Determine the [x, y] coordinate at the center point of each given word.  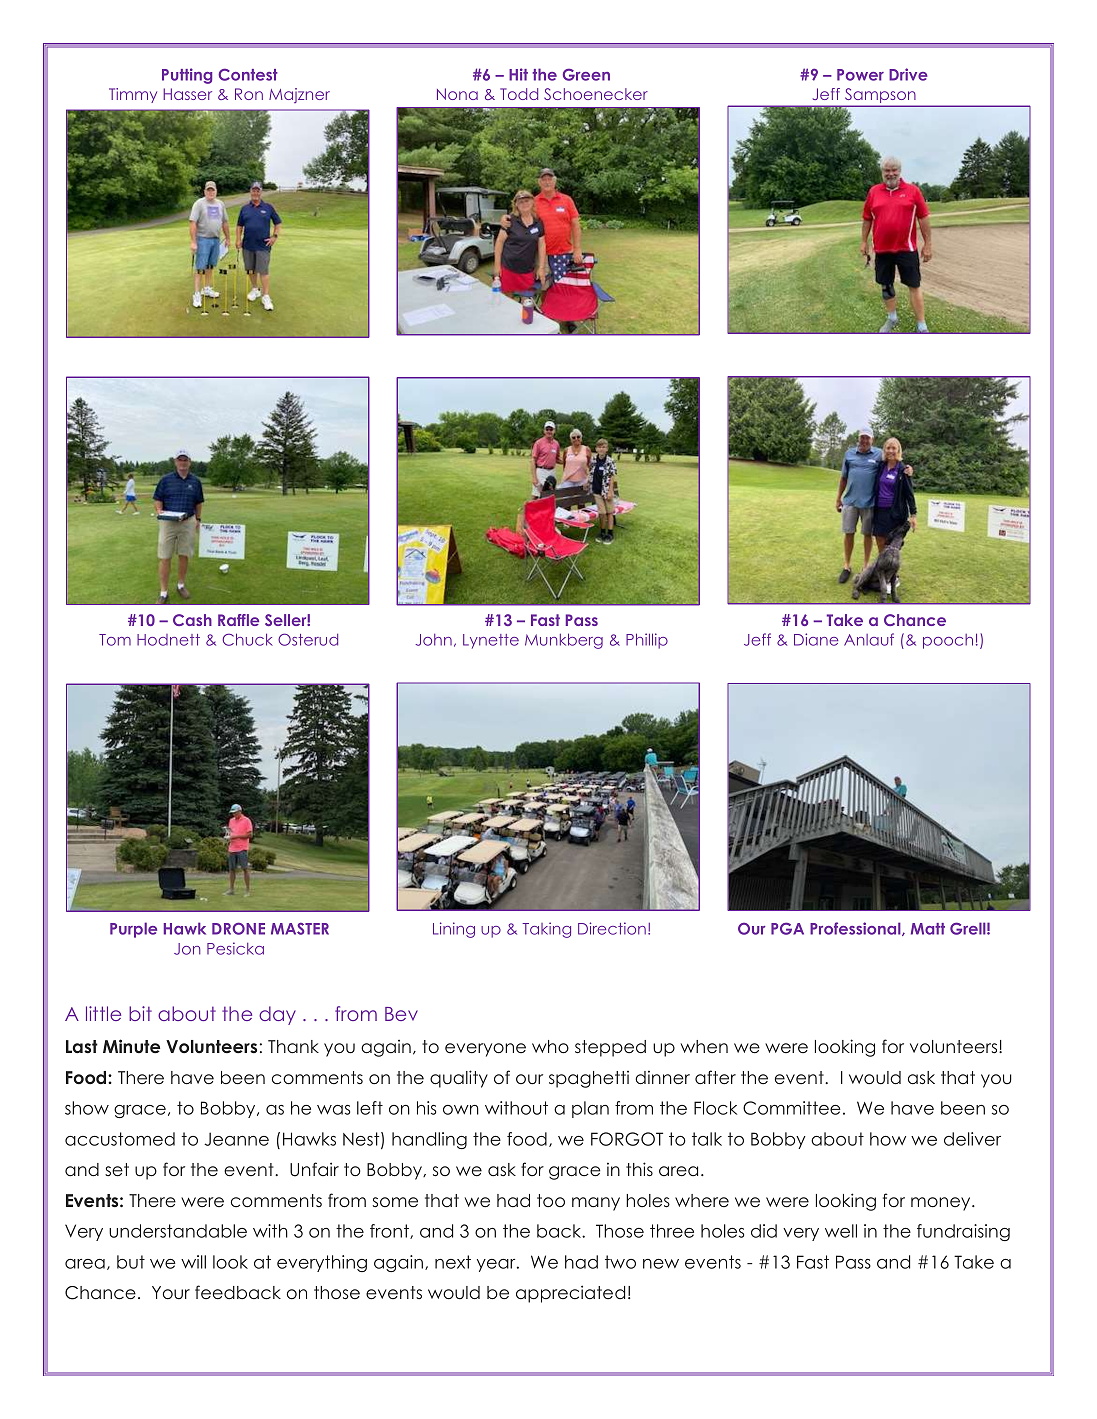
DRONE [238, 928]
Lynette [491, 641]
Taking [546, 930]
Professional [856, 929]
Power [860, 75]
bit [140, 1013]
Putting [187, 76]
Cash [192, 620]
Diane [816, 639]
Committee [792, 1108]
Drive [908, 74]
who [550, 1047]
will [193, 1262]
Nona [457, 94]
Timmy [133, 95]
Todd [519, 94]
